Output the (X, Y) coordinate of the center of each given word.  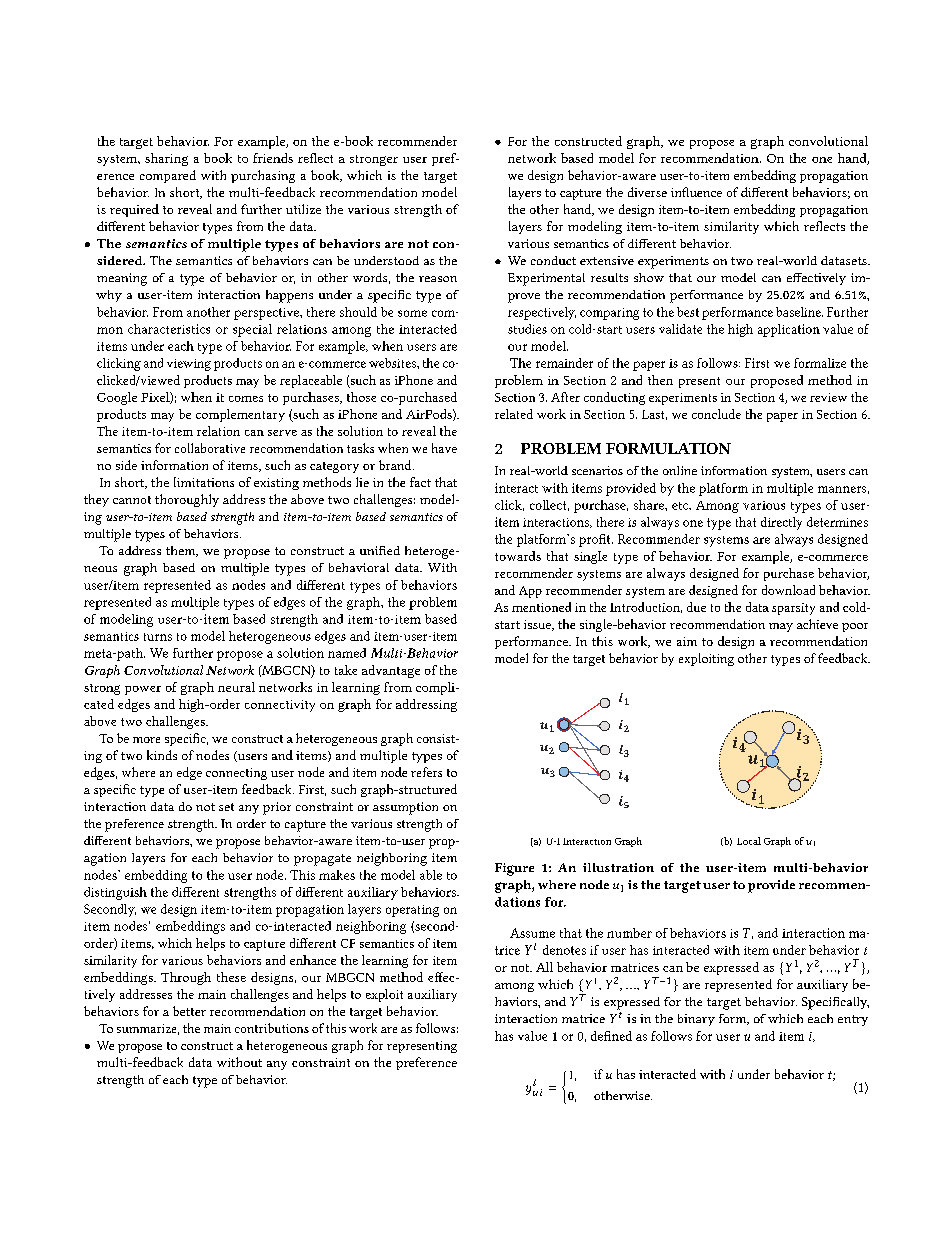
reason (438, 279)
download (788, 590)
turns (158, 637)
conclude (716, 414)
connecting (236, 774)
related (514, 414)
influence (696, 192)
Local (749, 841)
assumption (405, 808)
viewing (189, 365)
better (189, 1011)
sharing (166, 159)
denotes (564, 950)
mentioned (541, 607)
